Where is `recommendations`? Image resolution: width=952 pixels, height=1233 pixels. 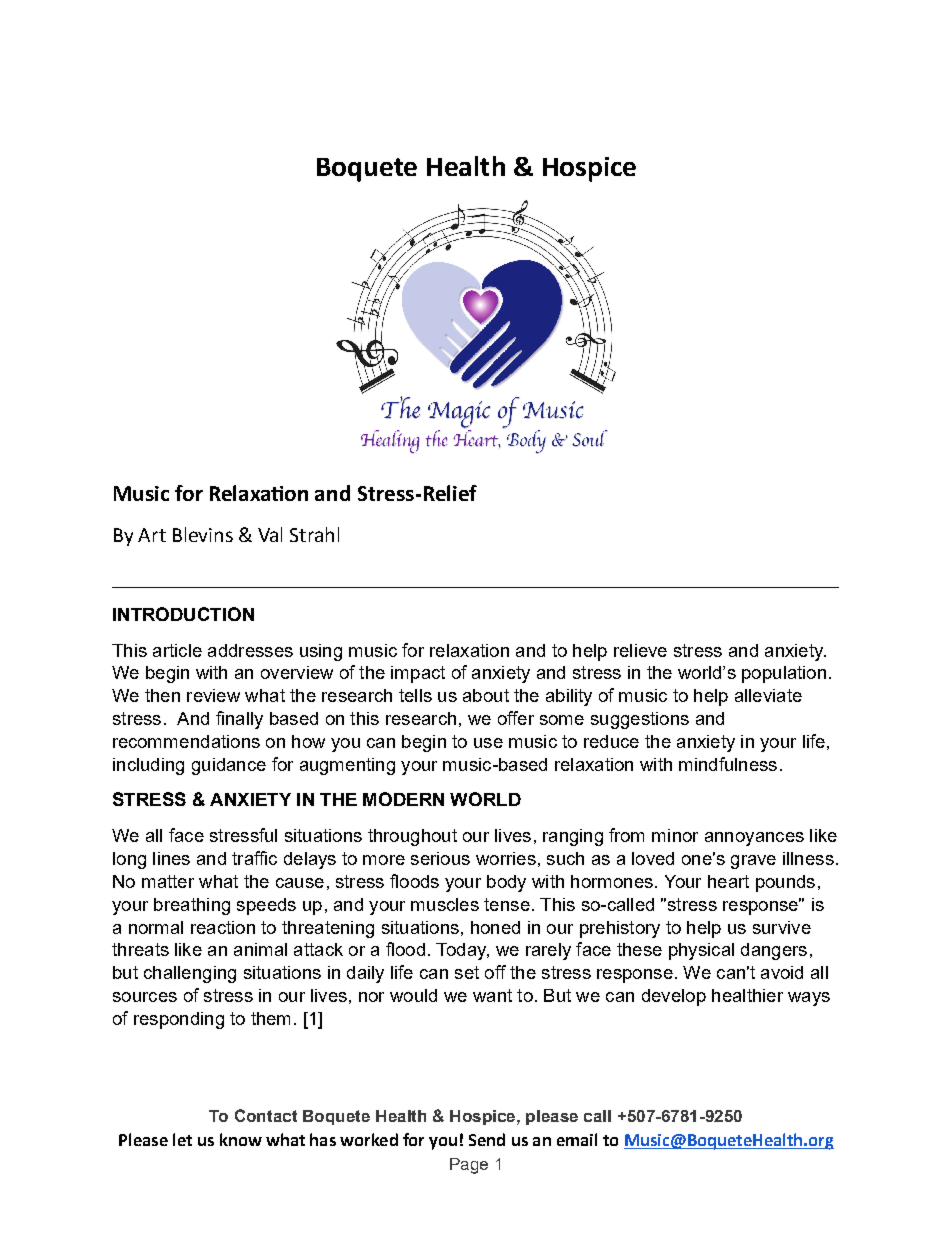
recommendations is located at coordinates (186, 741).
